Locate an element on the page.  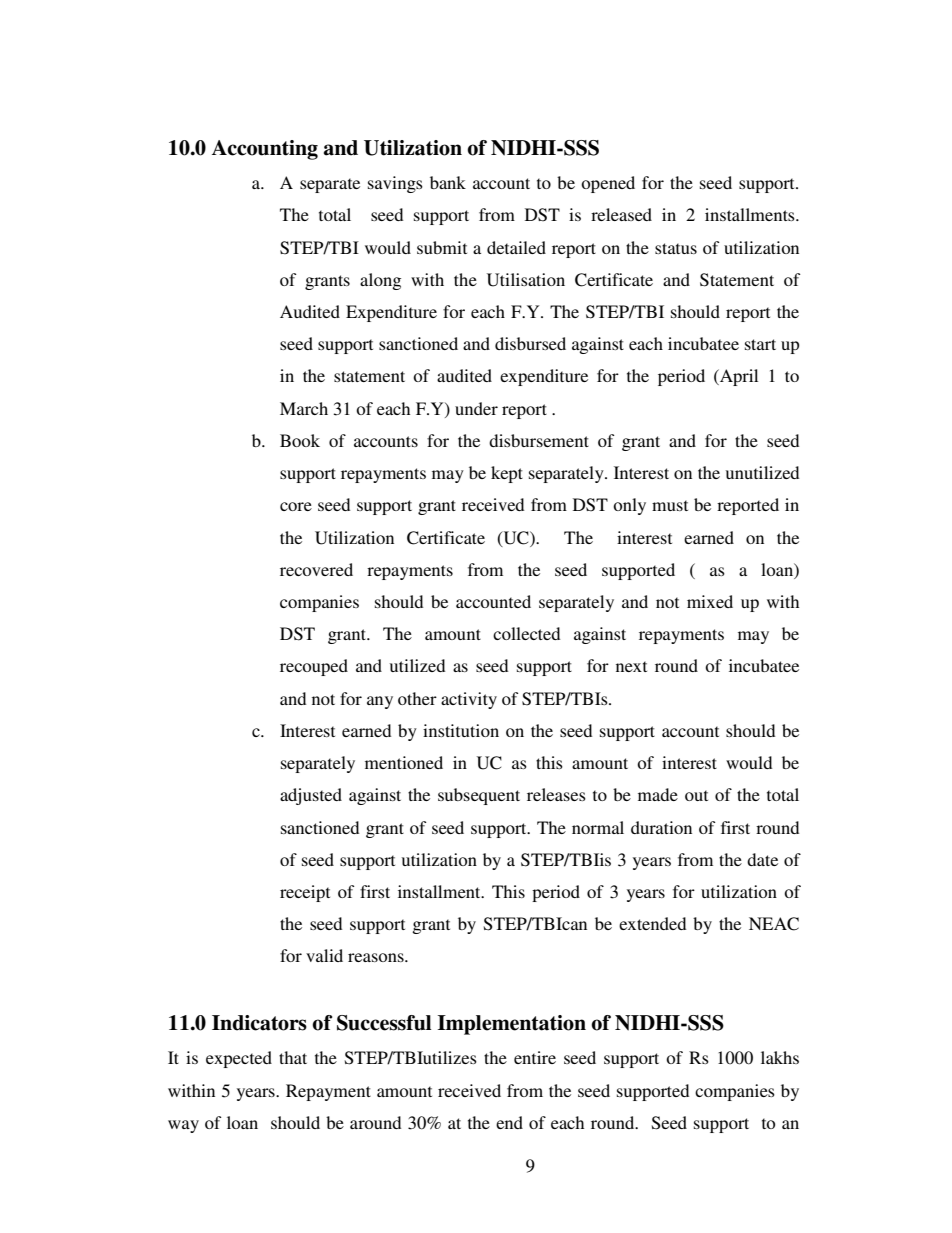
out is located at coordinates (696, 795).
